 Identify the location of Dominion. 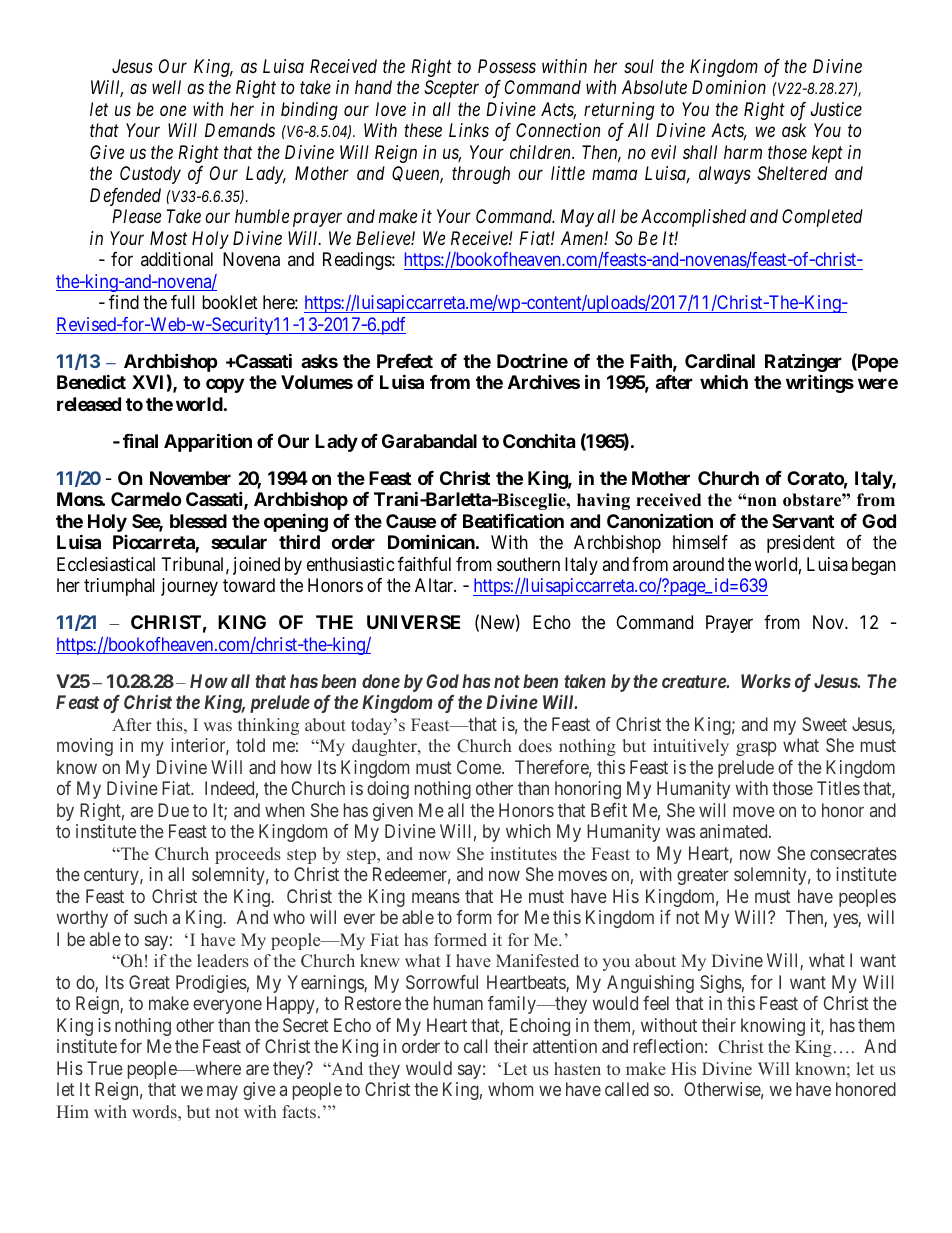
(729, 87).
